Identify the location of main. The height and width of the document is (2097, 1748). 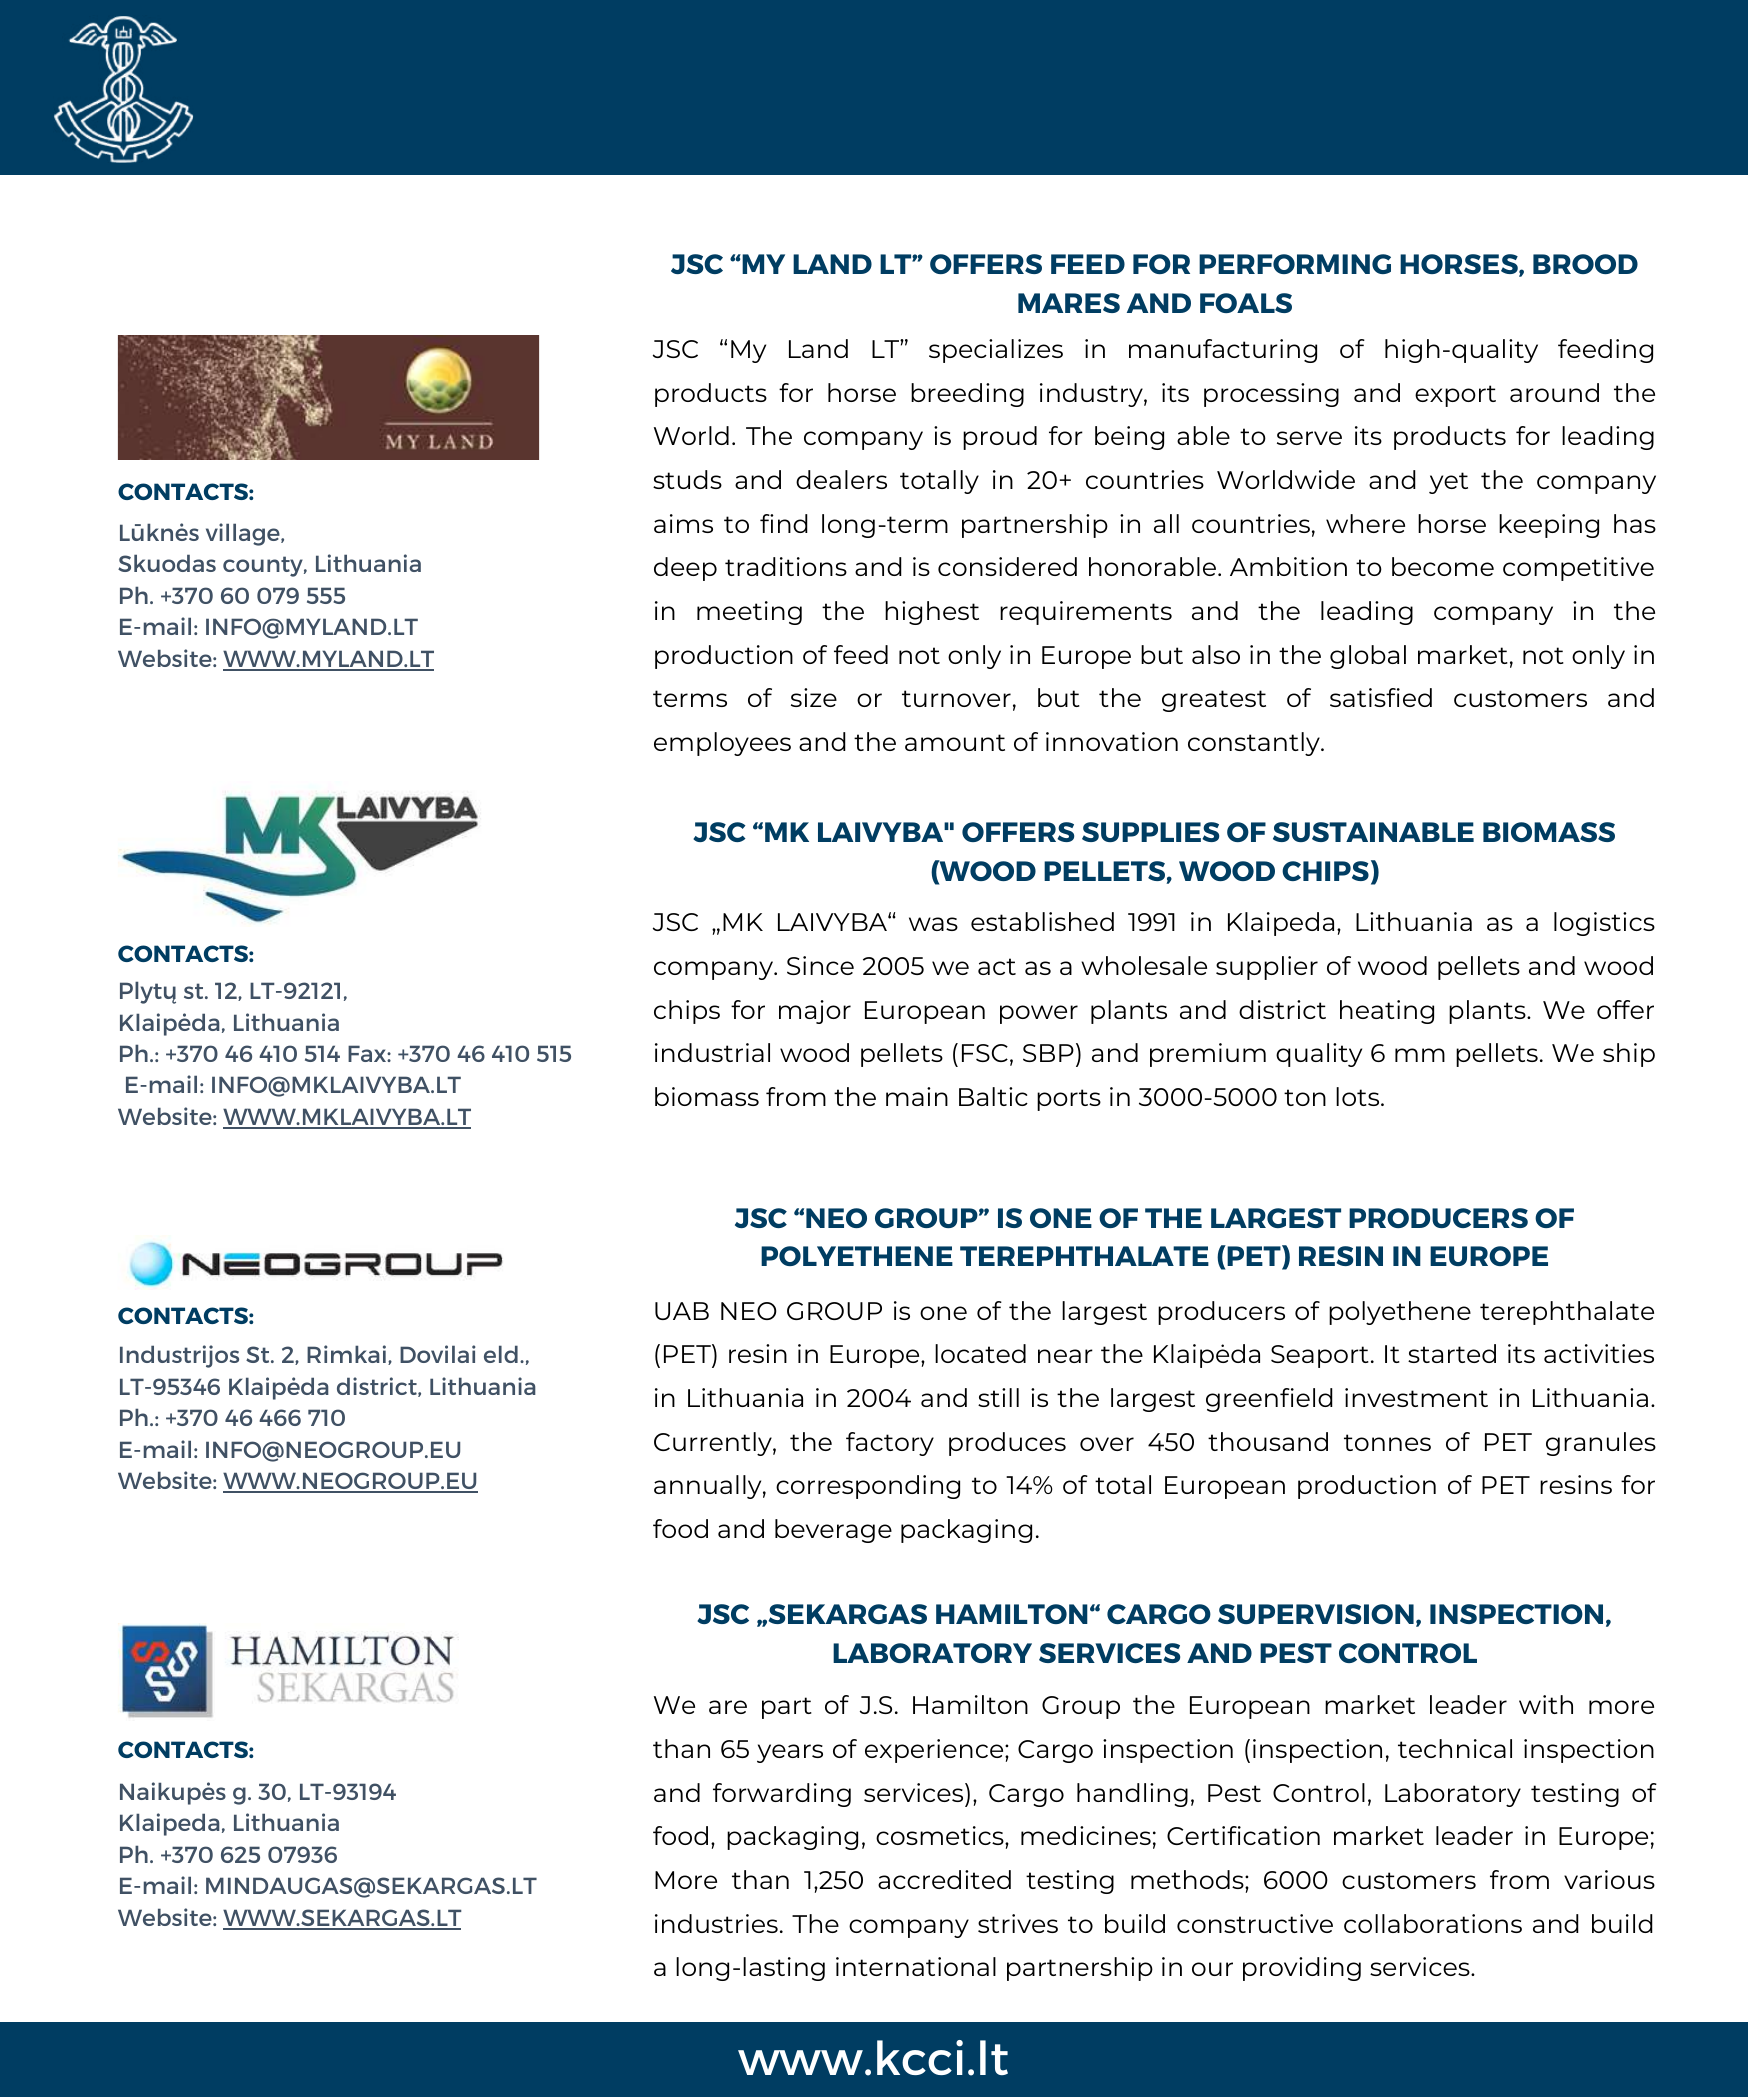
(917, 1096).
